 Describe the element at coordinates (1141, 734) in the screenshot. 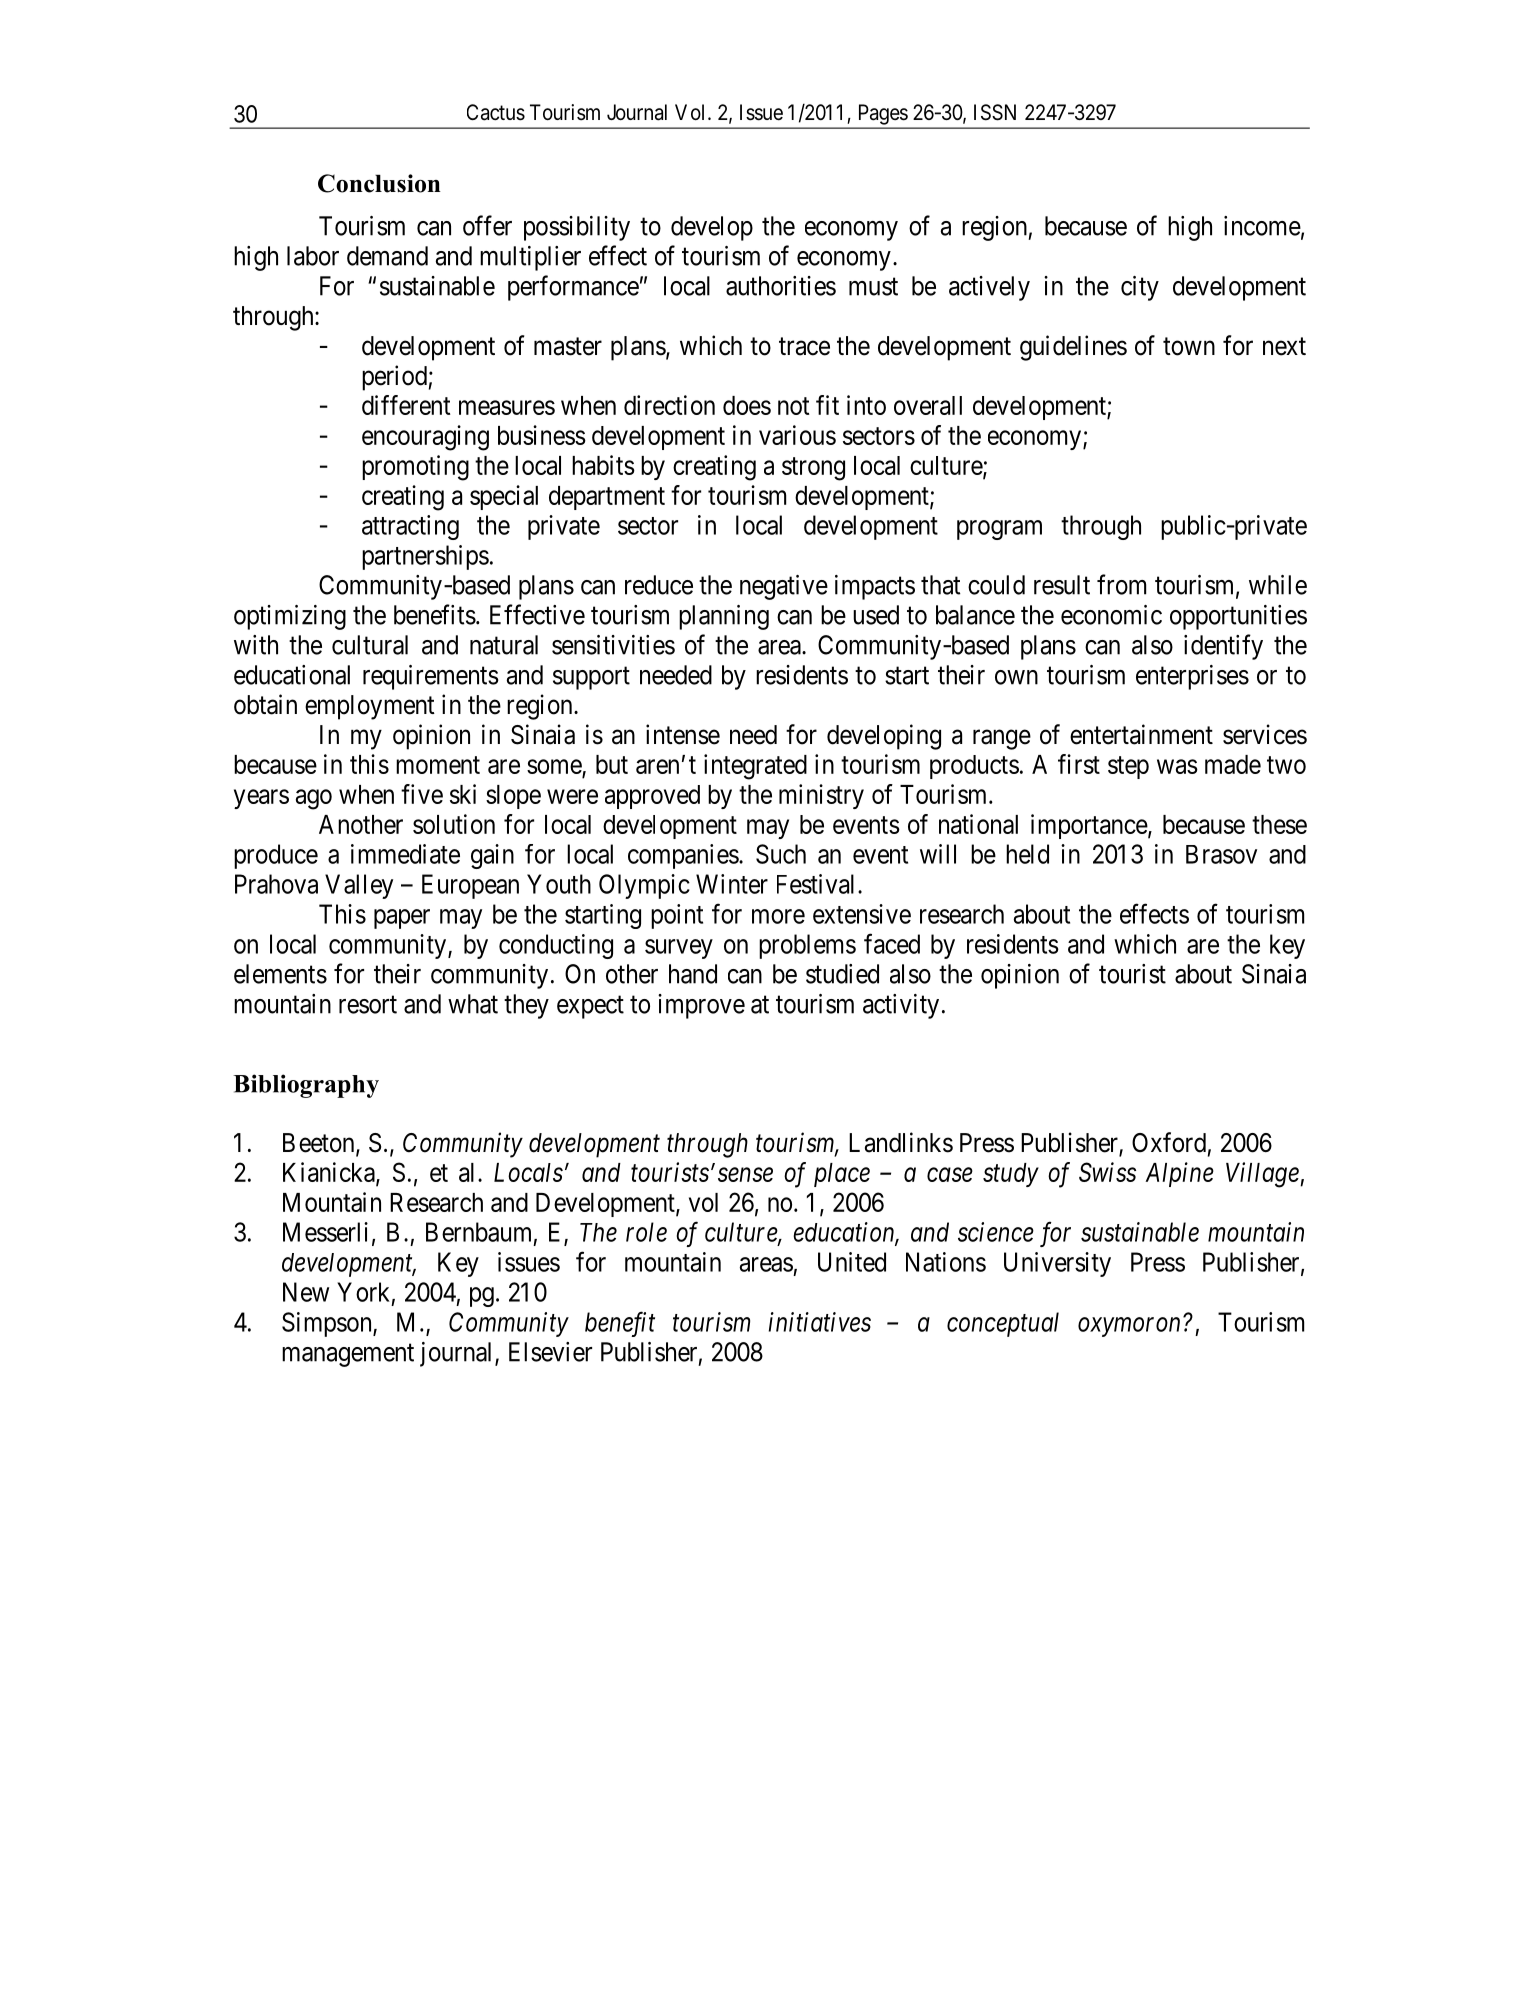

I see `entertainment` at that location.
